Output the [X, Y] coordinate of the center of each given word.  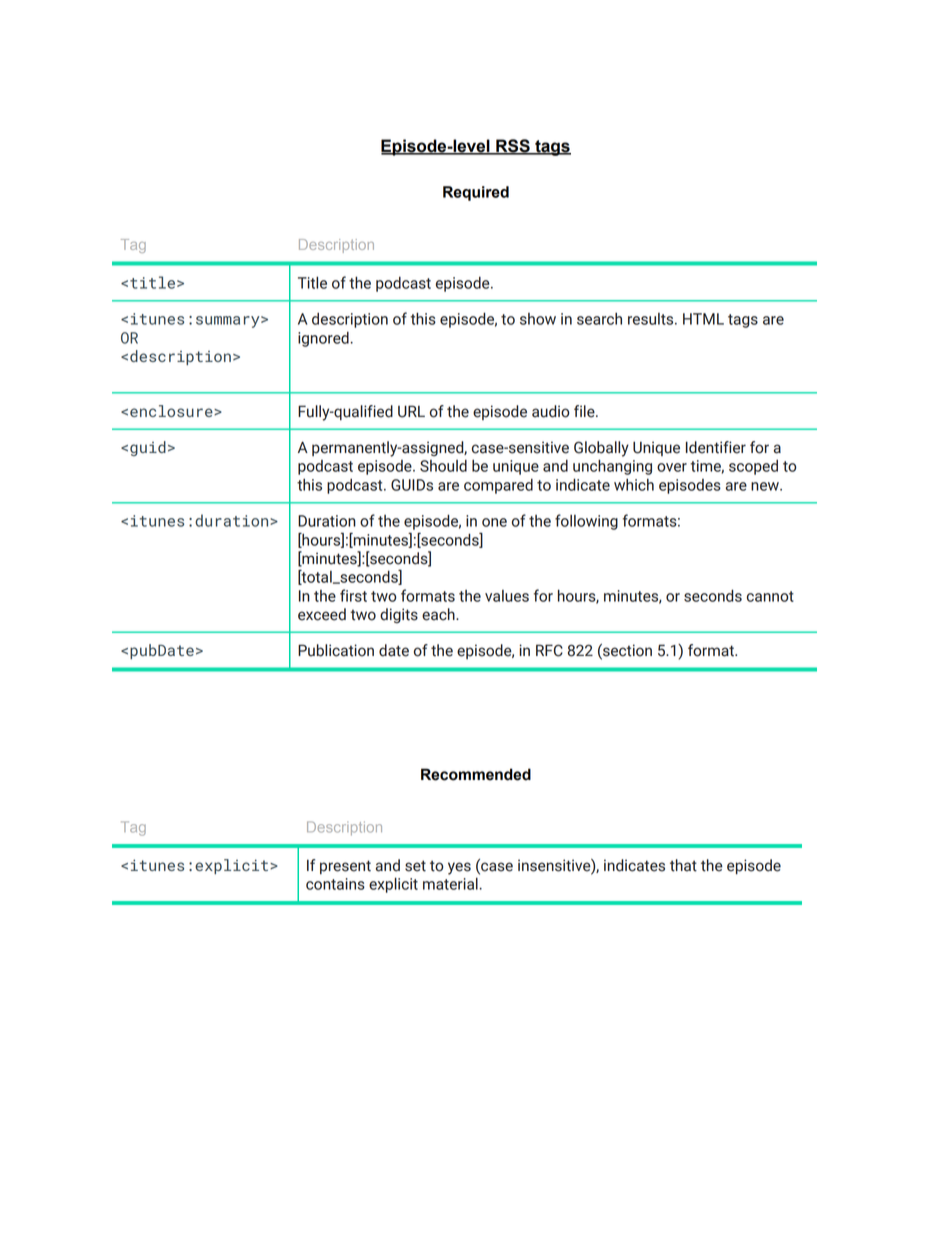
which [634, 485]
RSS [513, 146]
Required [476, 193]
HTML [703, 319]
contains [335, 884]
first [353, 595]
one [494, 522]
